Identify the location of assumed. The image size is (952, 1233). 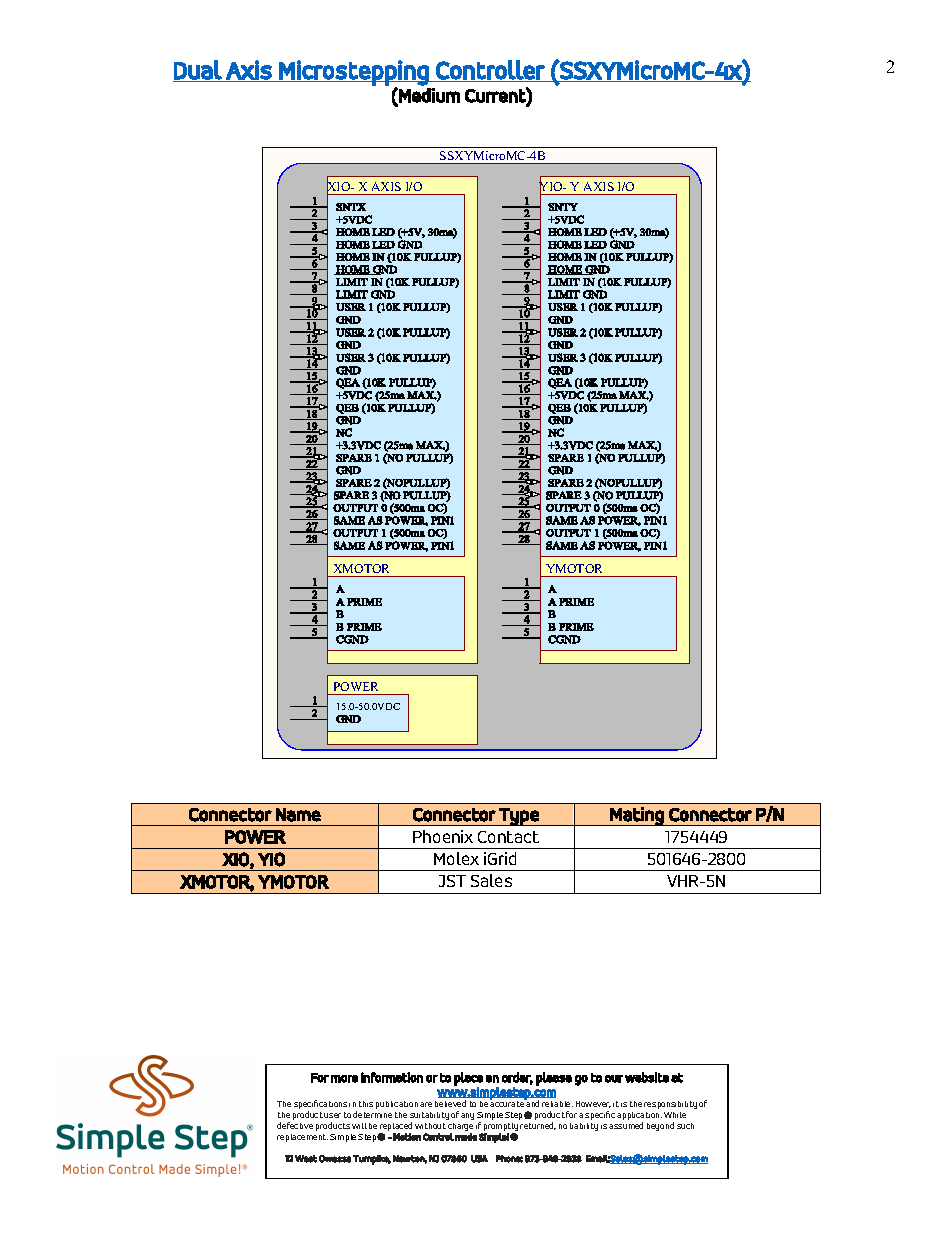
(626, 1125).
